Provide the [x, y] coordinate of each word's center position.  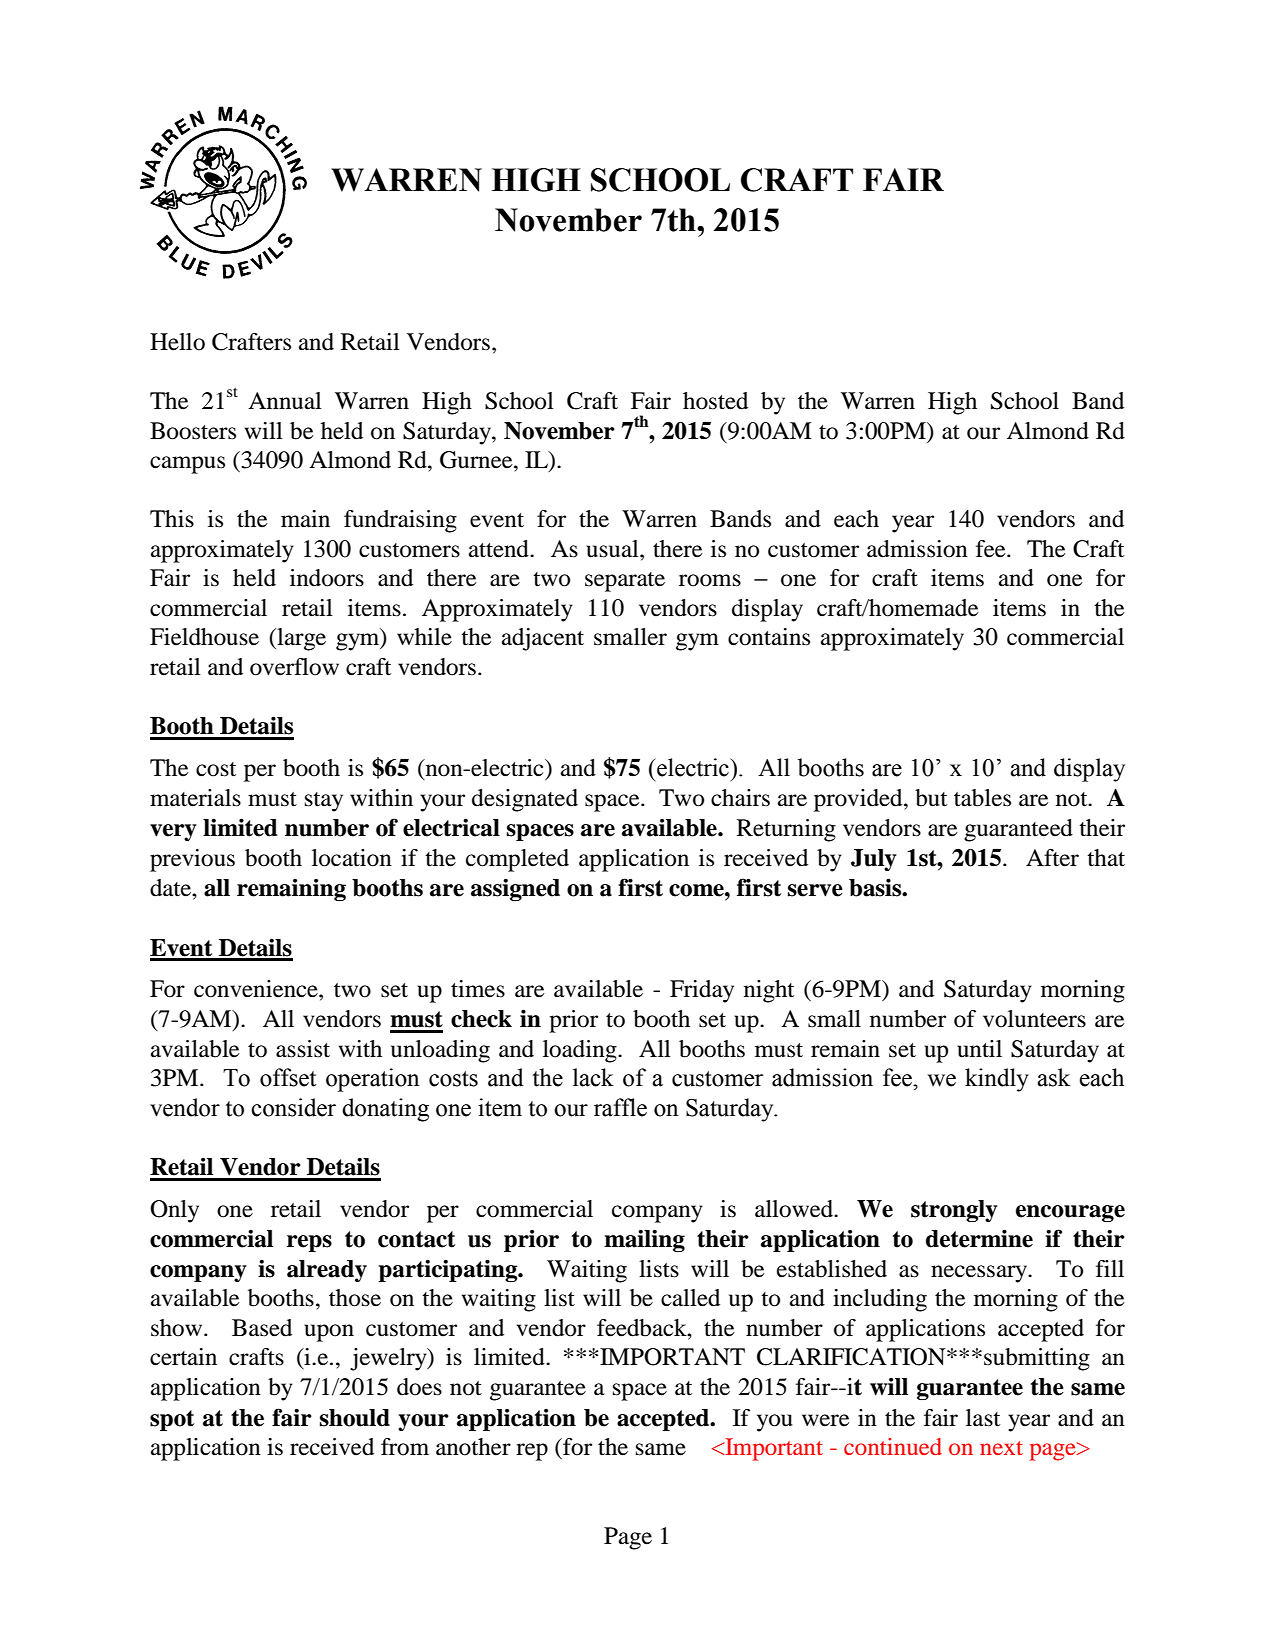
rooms [710, 580]
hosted [715, 401]
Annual [285, 401]
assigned [515, 889]
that [1106, 858]
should [355, 1418]
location [352, 858]
